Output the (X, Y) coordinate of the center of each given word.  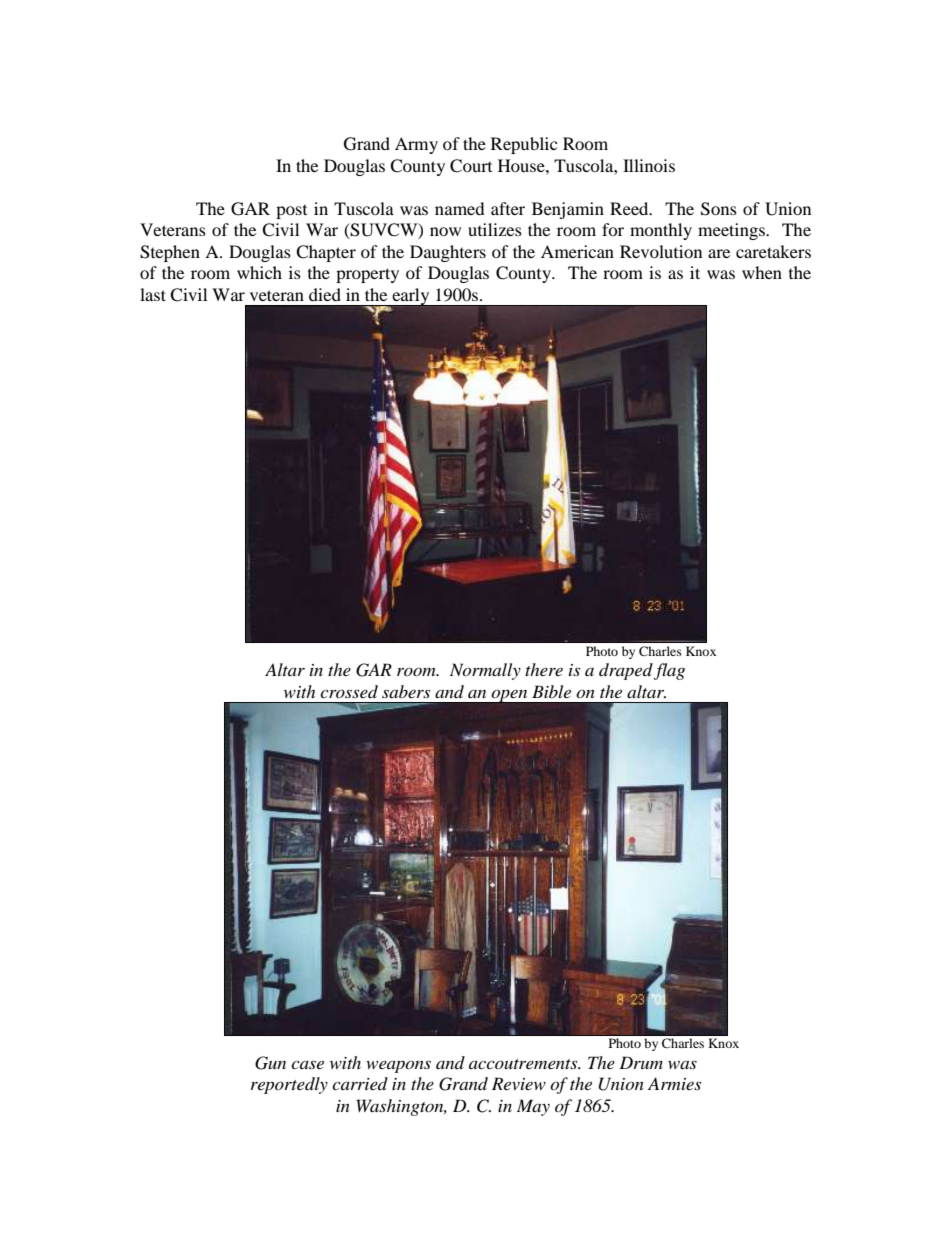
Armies (674, 1083)
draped (626, 671)
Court (471, 166)
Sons (719, 209)
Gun (270, 1063)
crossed (349, 691)
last (153, 294)
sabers (406, 691)
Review (519, 1083)
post (291, 212)
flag (669, 671)
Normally (485, 671)
